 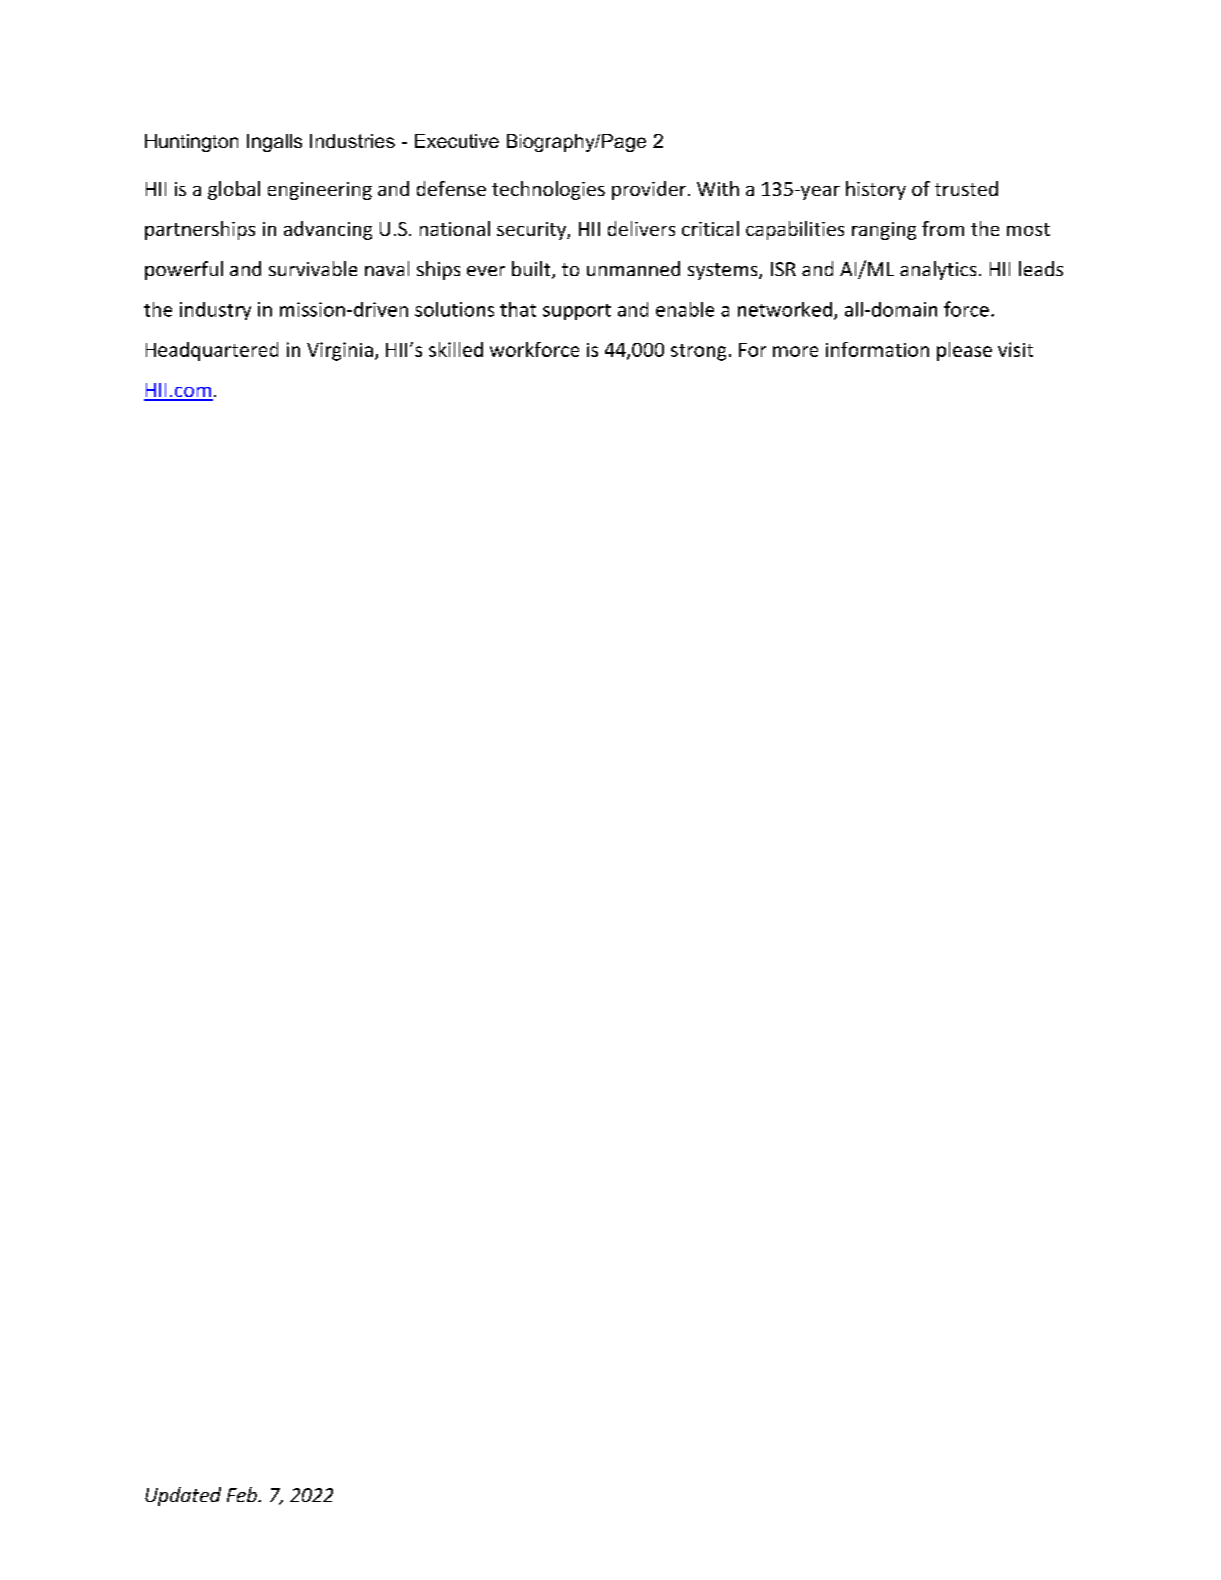 I want to click on Headquartered, so click(x=212, y=351).
